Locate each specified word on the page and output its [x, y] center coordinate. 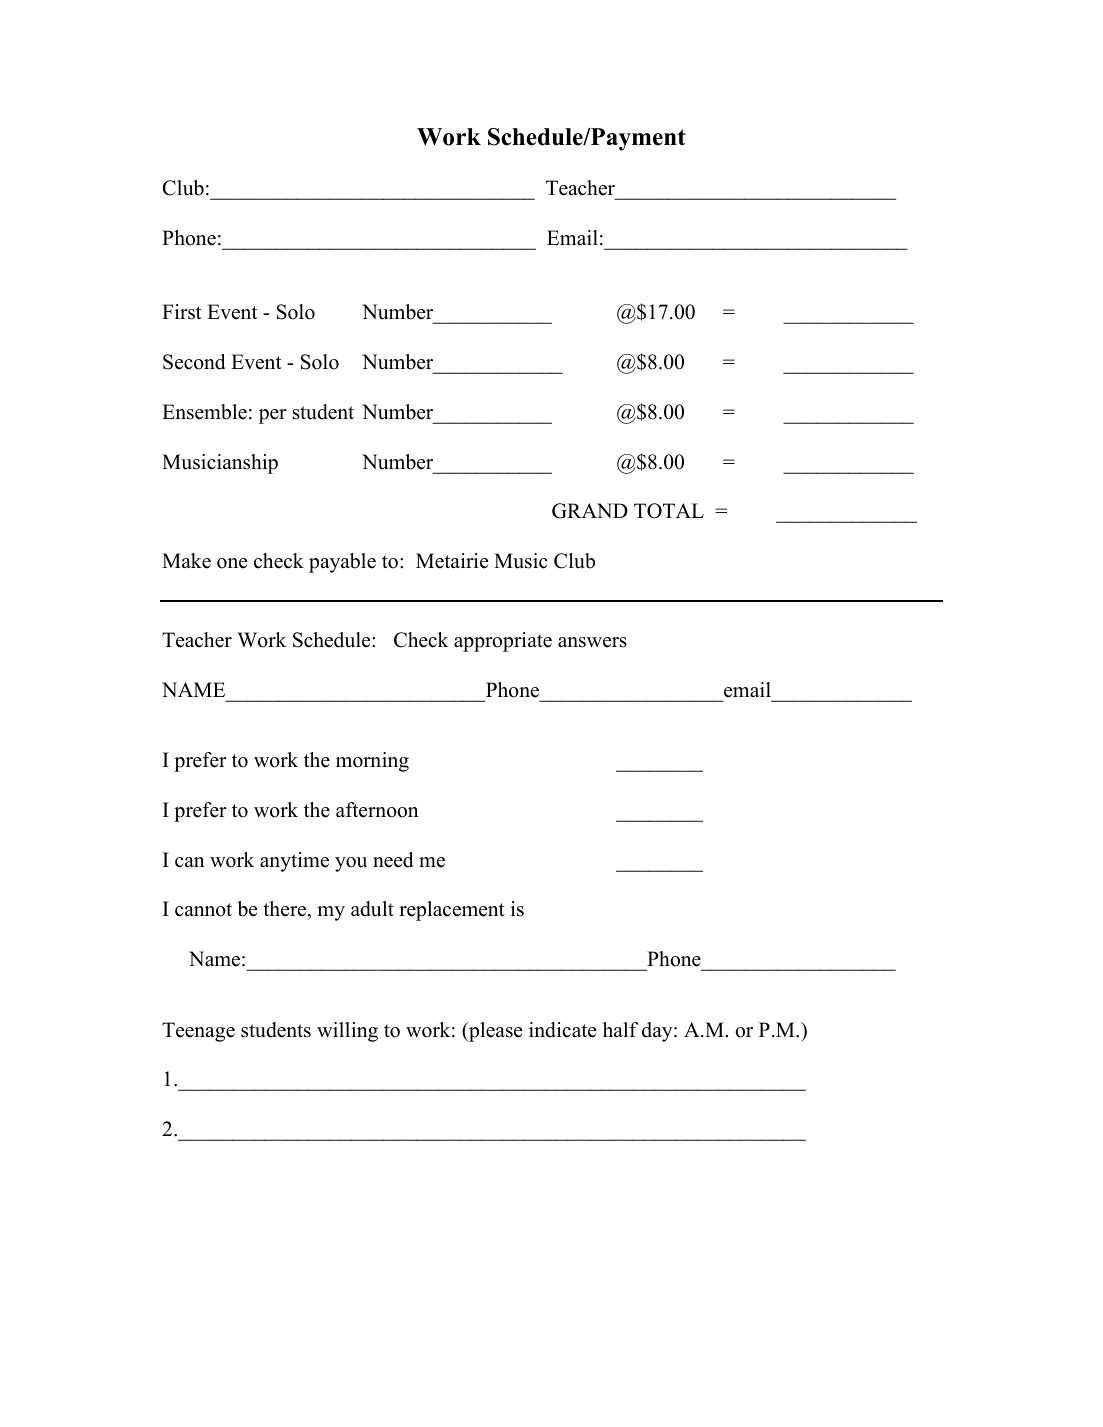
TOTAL [669, 511]
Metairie [452, 561]
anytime [294, 862]
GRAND [590, 511]
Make [186, 561]
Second [194, 362]
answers [592, 642]
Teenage [198, 1032]
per [273, 416]
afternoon [377, 810]
